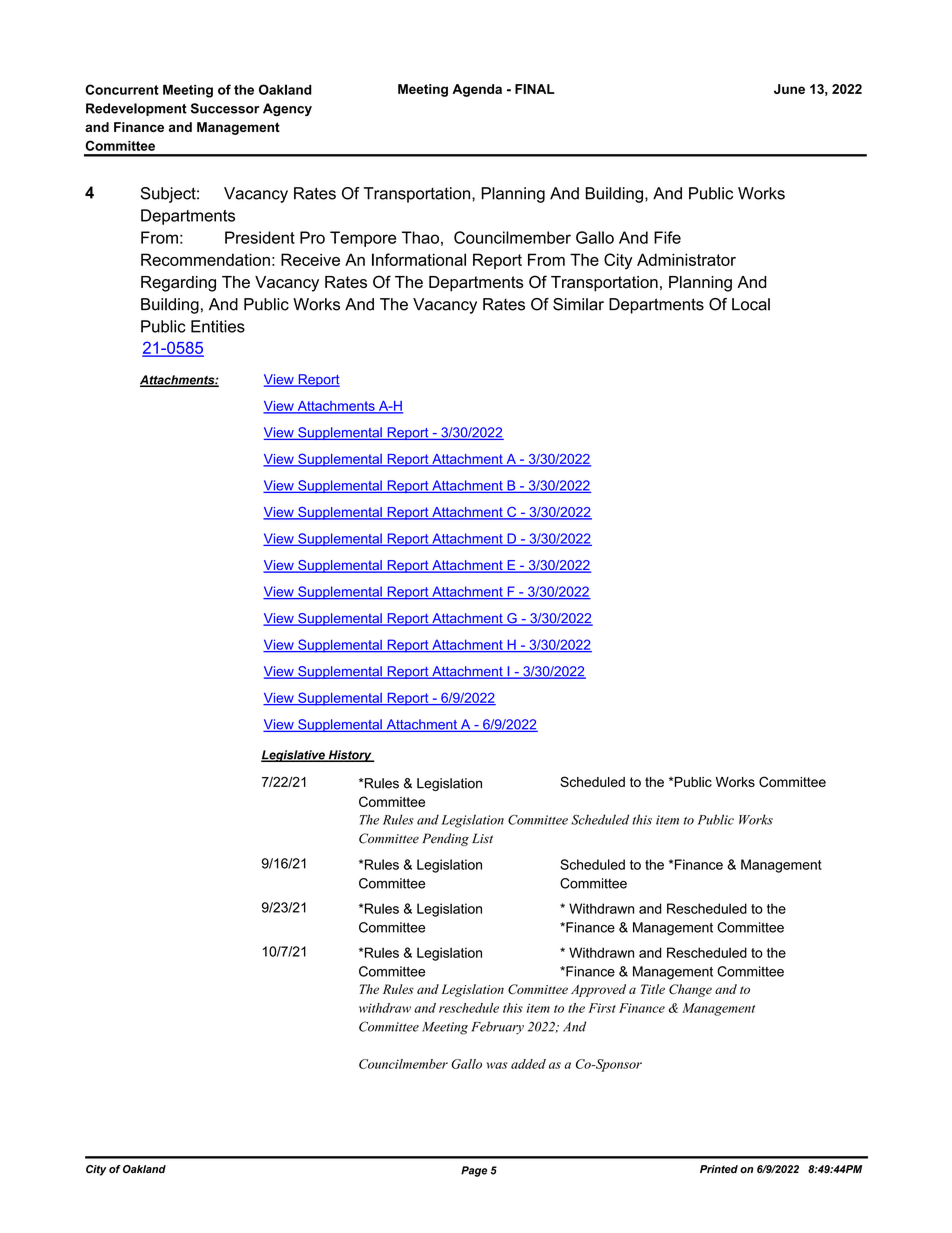  What do you see at coordinates (474, 1171) in the page?
I see `Page` at bounding box center [474, 1171].
